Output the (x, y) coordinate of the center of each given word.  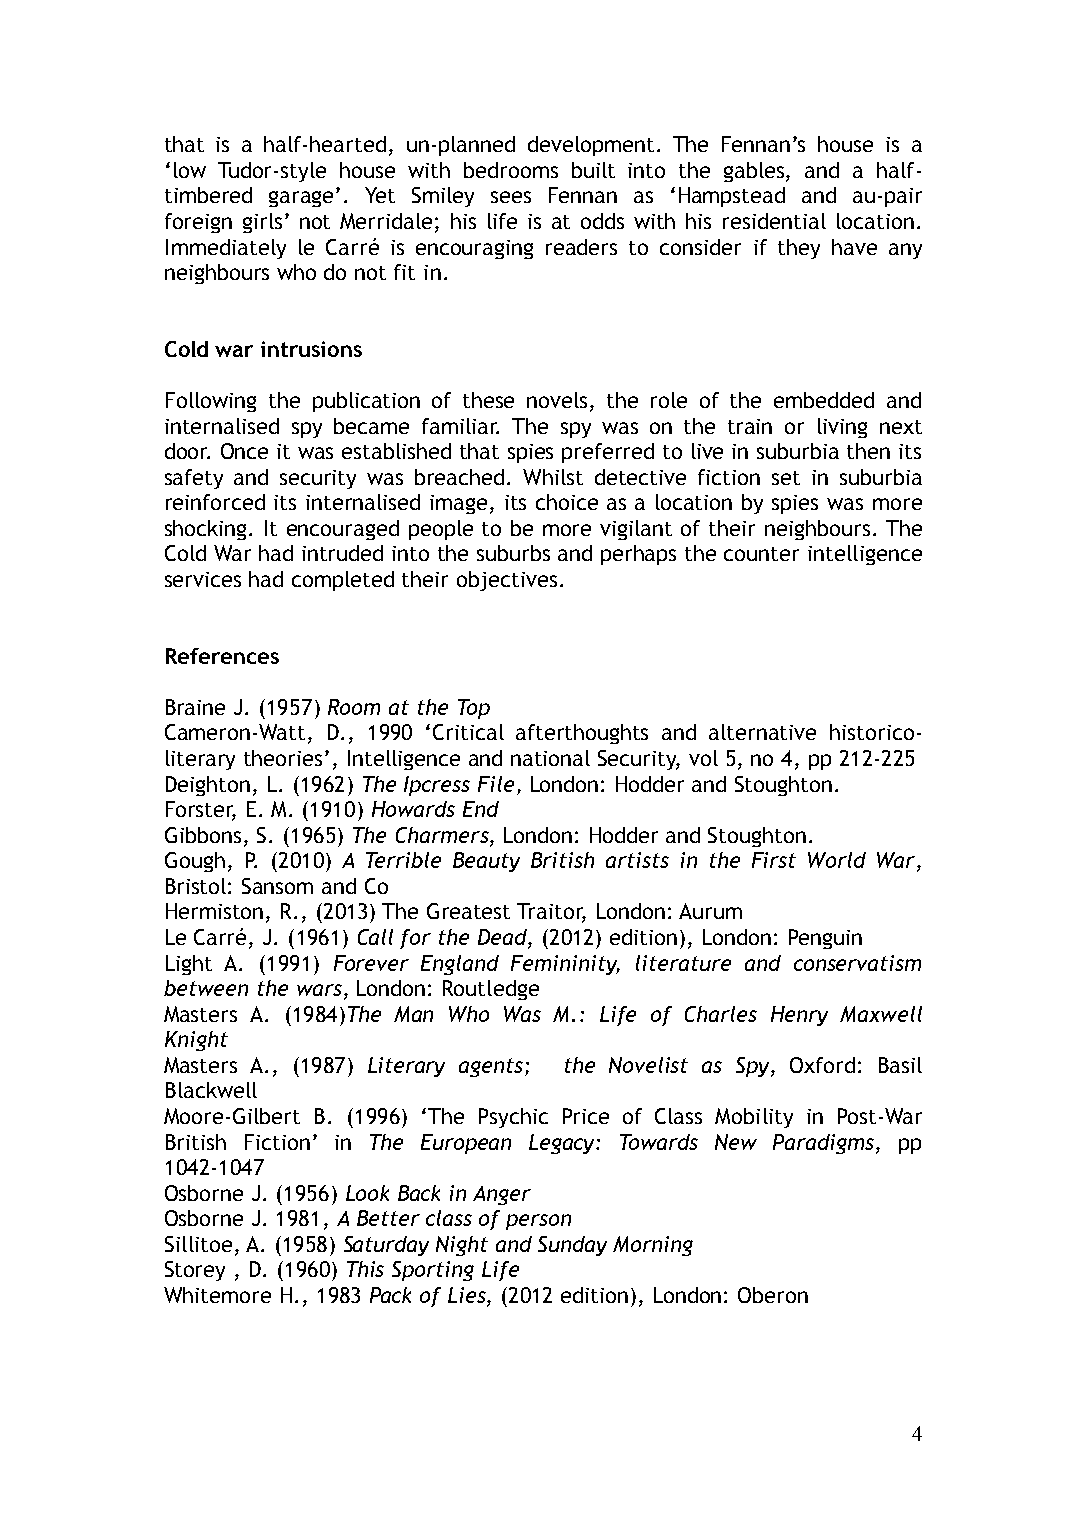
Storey (195, 1271)
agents (492, 1067)
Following (211, 402)
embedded (824, 400)
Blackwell (211, 1090)
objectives (507, 581)
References (222, 656)
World (837, 860)
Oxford (822, 1065)
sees (511, 197)
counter (761, 554)
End (481, 809)
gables (755, 172)
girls (264, 223)
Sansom (277, 886)
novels (557, 400)
